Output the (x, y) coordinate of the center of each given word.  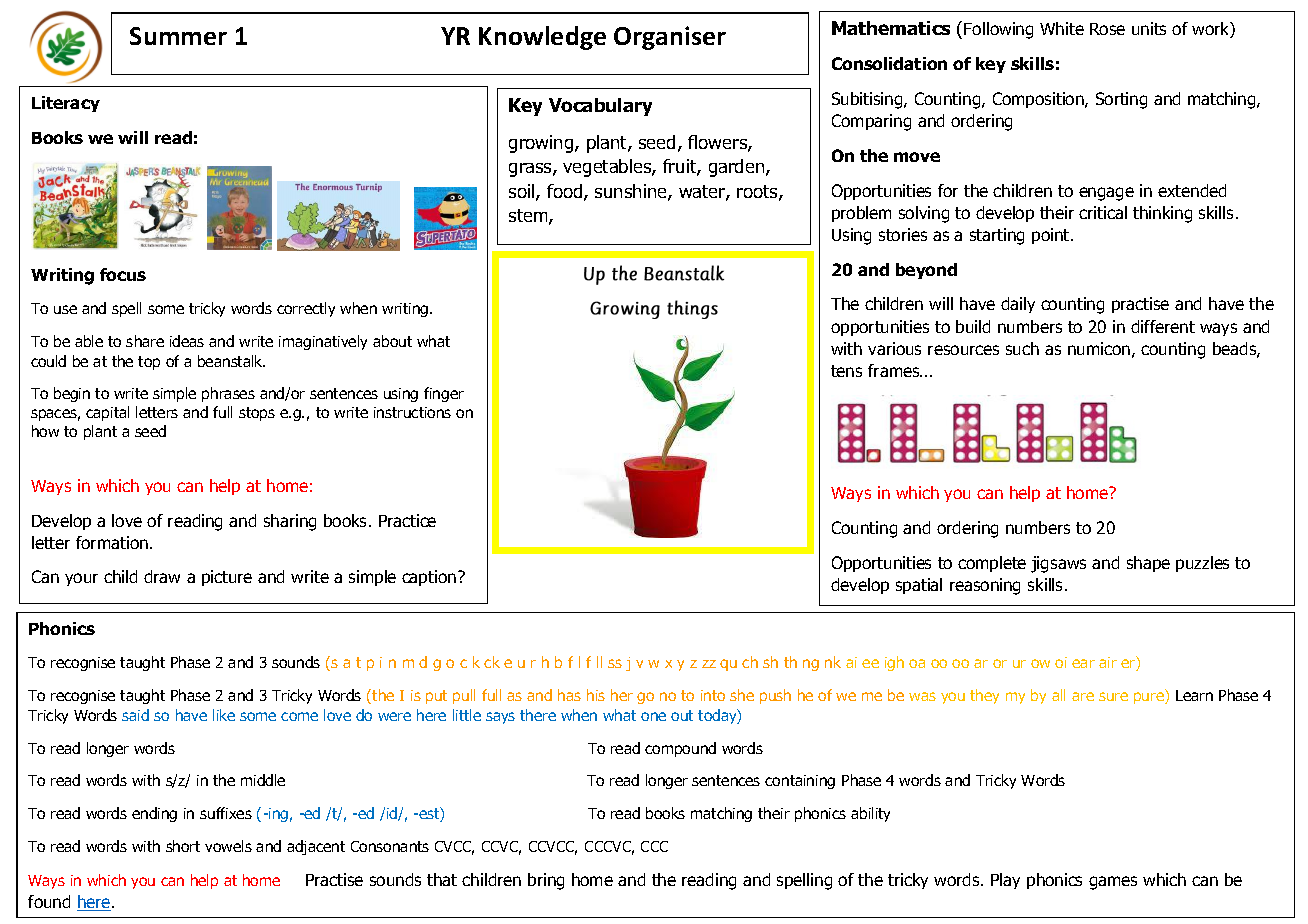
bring (546, 881)
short (183, 846)
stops (257, 414)
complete (992, 564)
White (1062, 28)
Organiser (670, 38)
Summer (178, 36)
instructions (412, 412)
